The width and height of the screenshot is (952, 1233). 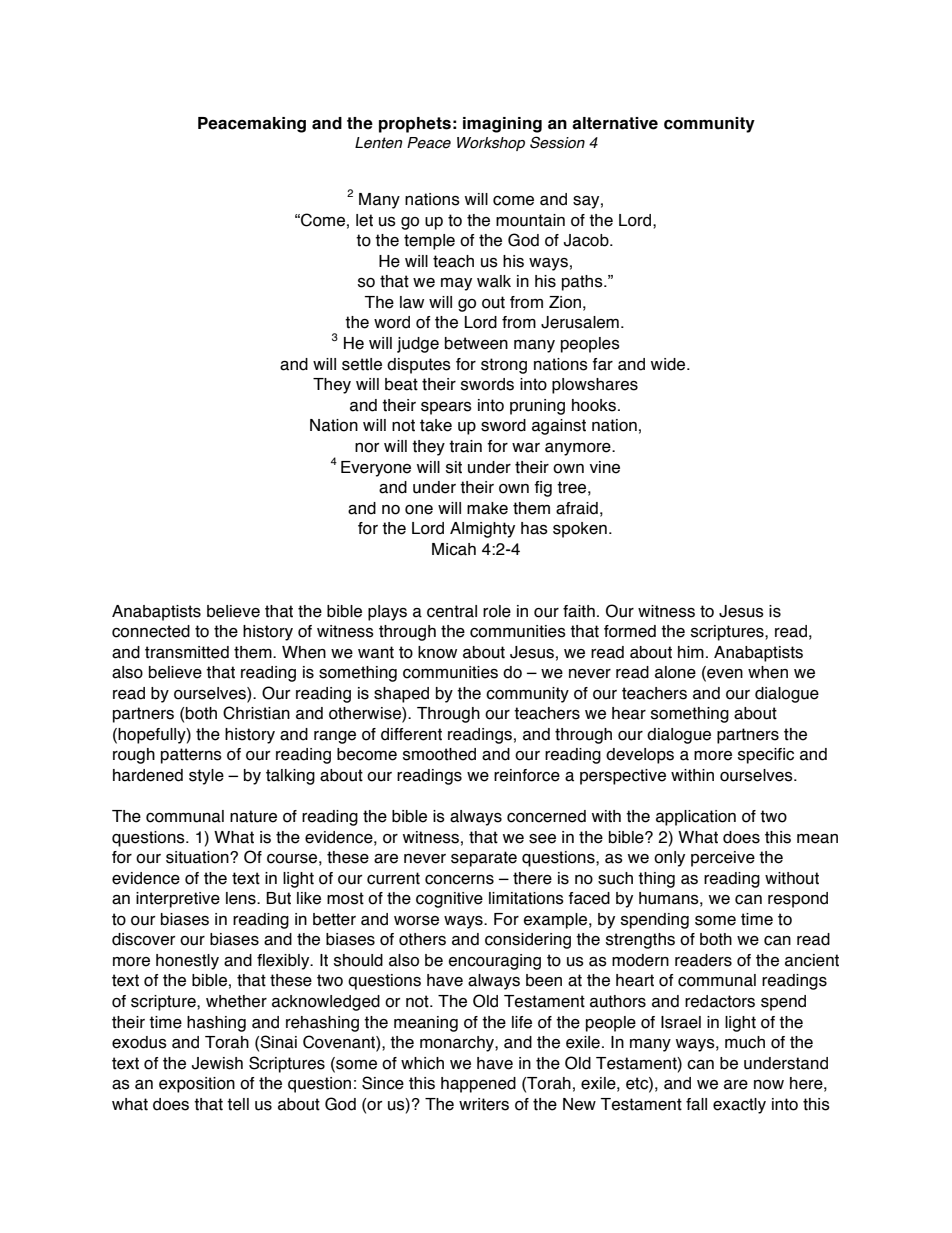 I want to click on Jewish, so click(x=217, y=1063).
